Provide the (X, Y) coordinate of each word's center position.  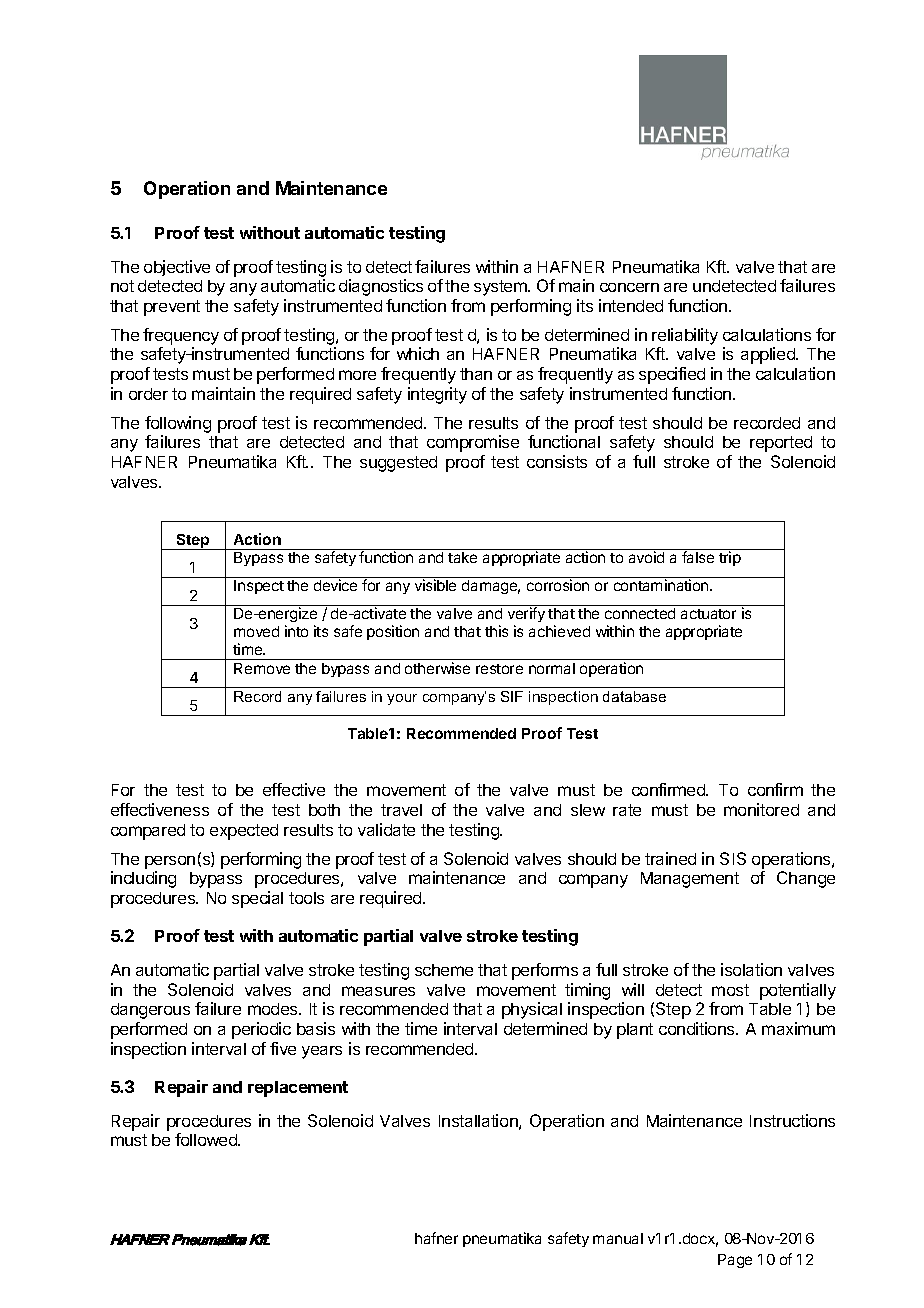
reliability (685, 336)
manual (618, 1238)
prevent (172, 308)
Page (735, 1261)
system (501, 288)
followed (207, 1139)
